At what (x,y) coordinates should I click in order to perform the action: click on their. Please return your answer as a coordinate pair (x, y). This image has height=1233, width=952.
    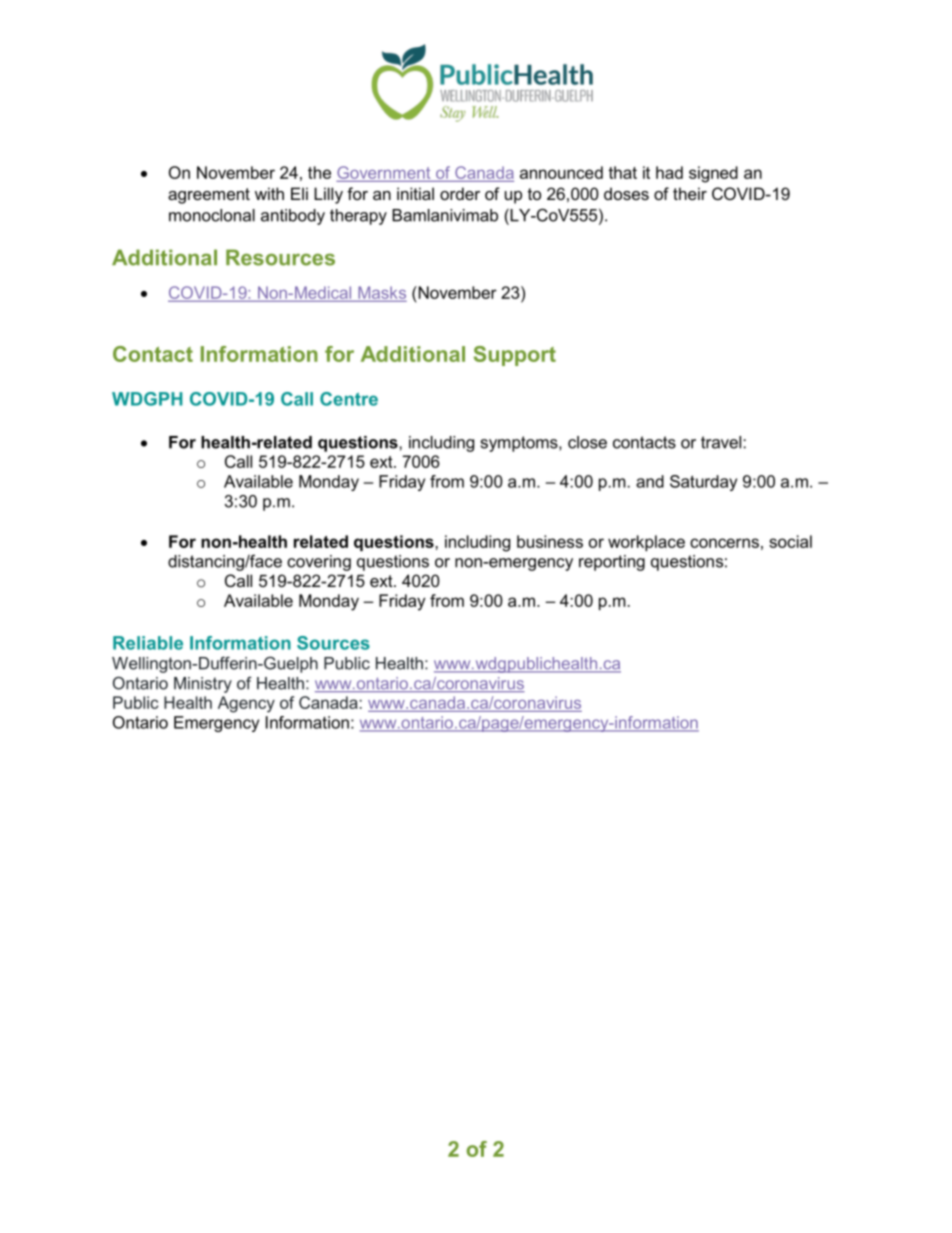
    Looking at the image, I should click on (690, 193).
